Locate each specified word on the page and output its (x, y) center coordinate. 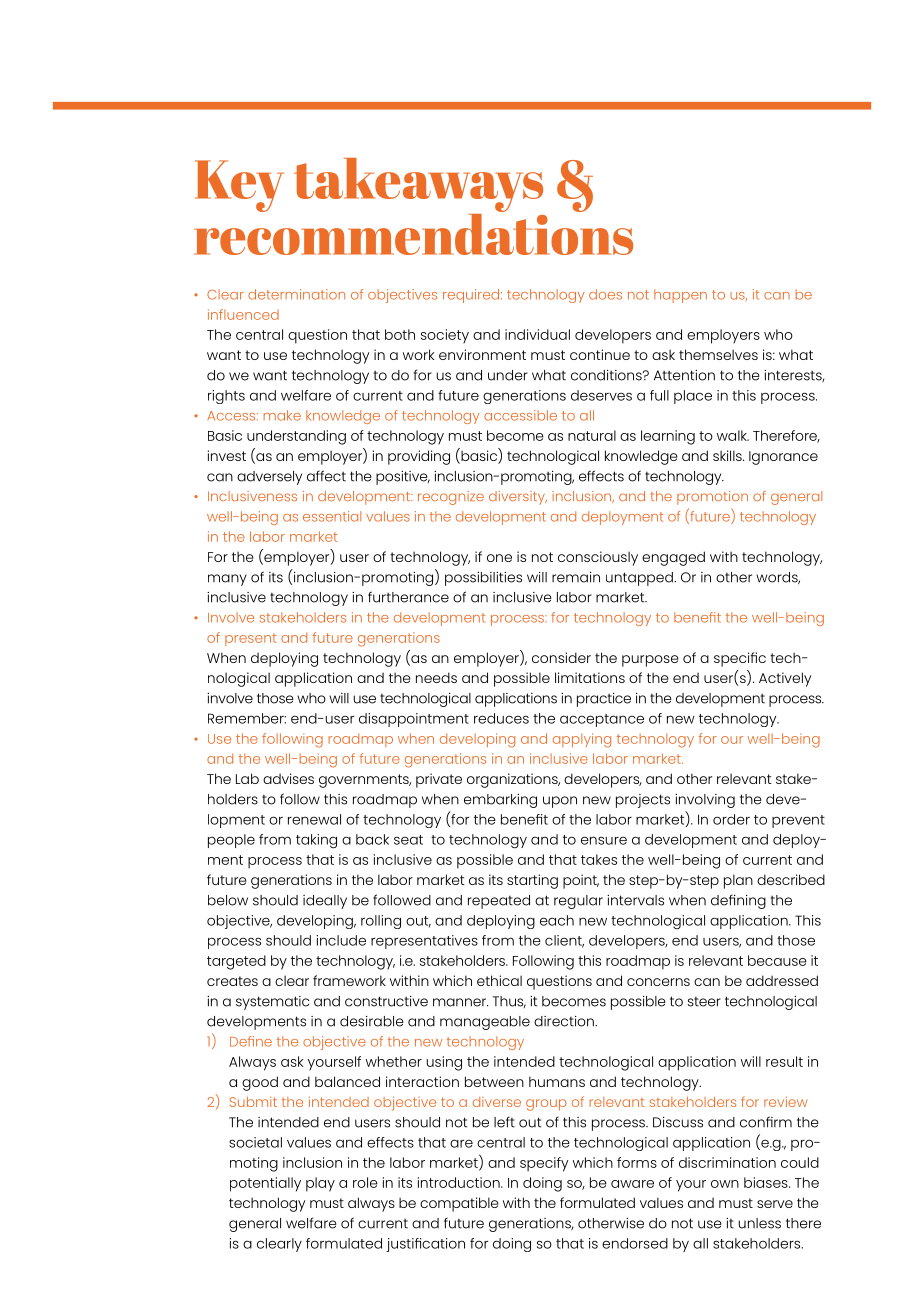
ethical (499, 980)
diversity (518, 498)
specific (740, 659)
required (472, 296)
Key (239, 186)
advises (288, 778)
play (320, 1184)
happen (680, 296)
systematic (272, 1003)
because (777, 960)
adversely (269, 478)
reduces (501, 718)
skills (728, 455)
